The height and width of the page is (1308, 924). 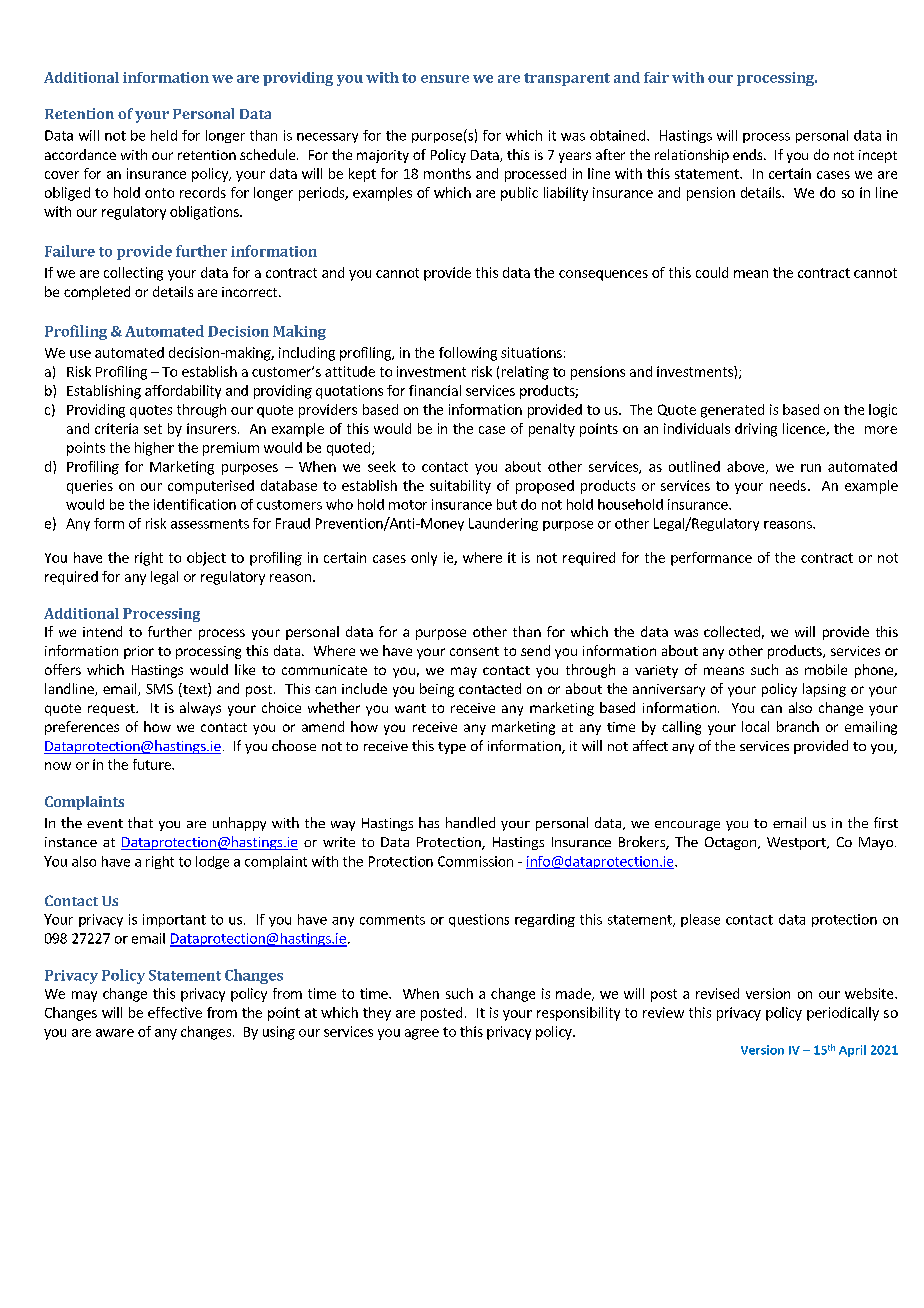 I want to click on future, so click(x=153, y=764).
